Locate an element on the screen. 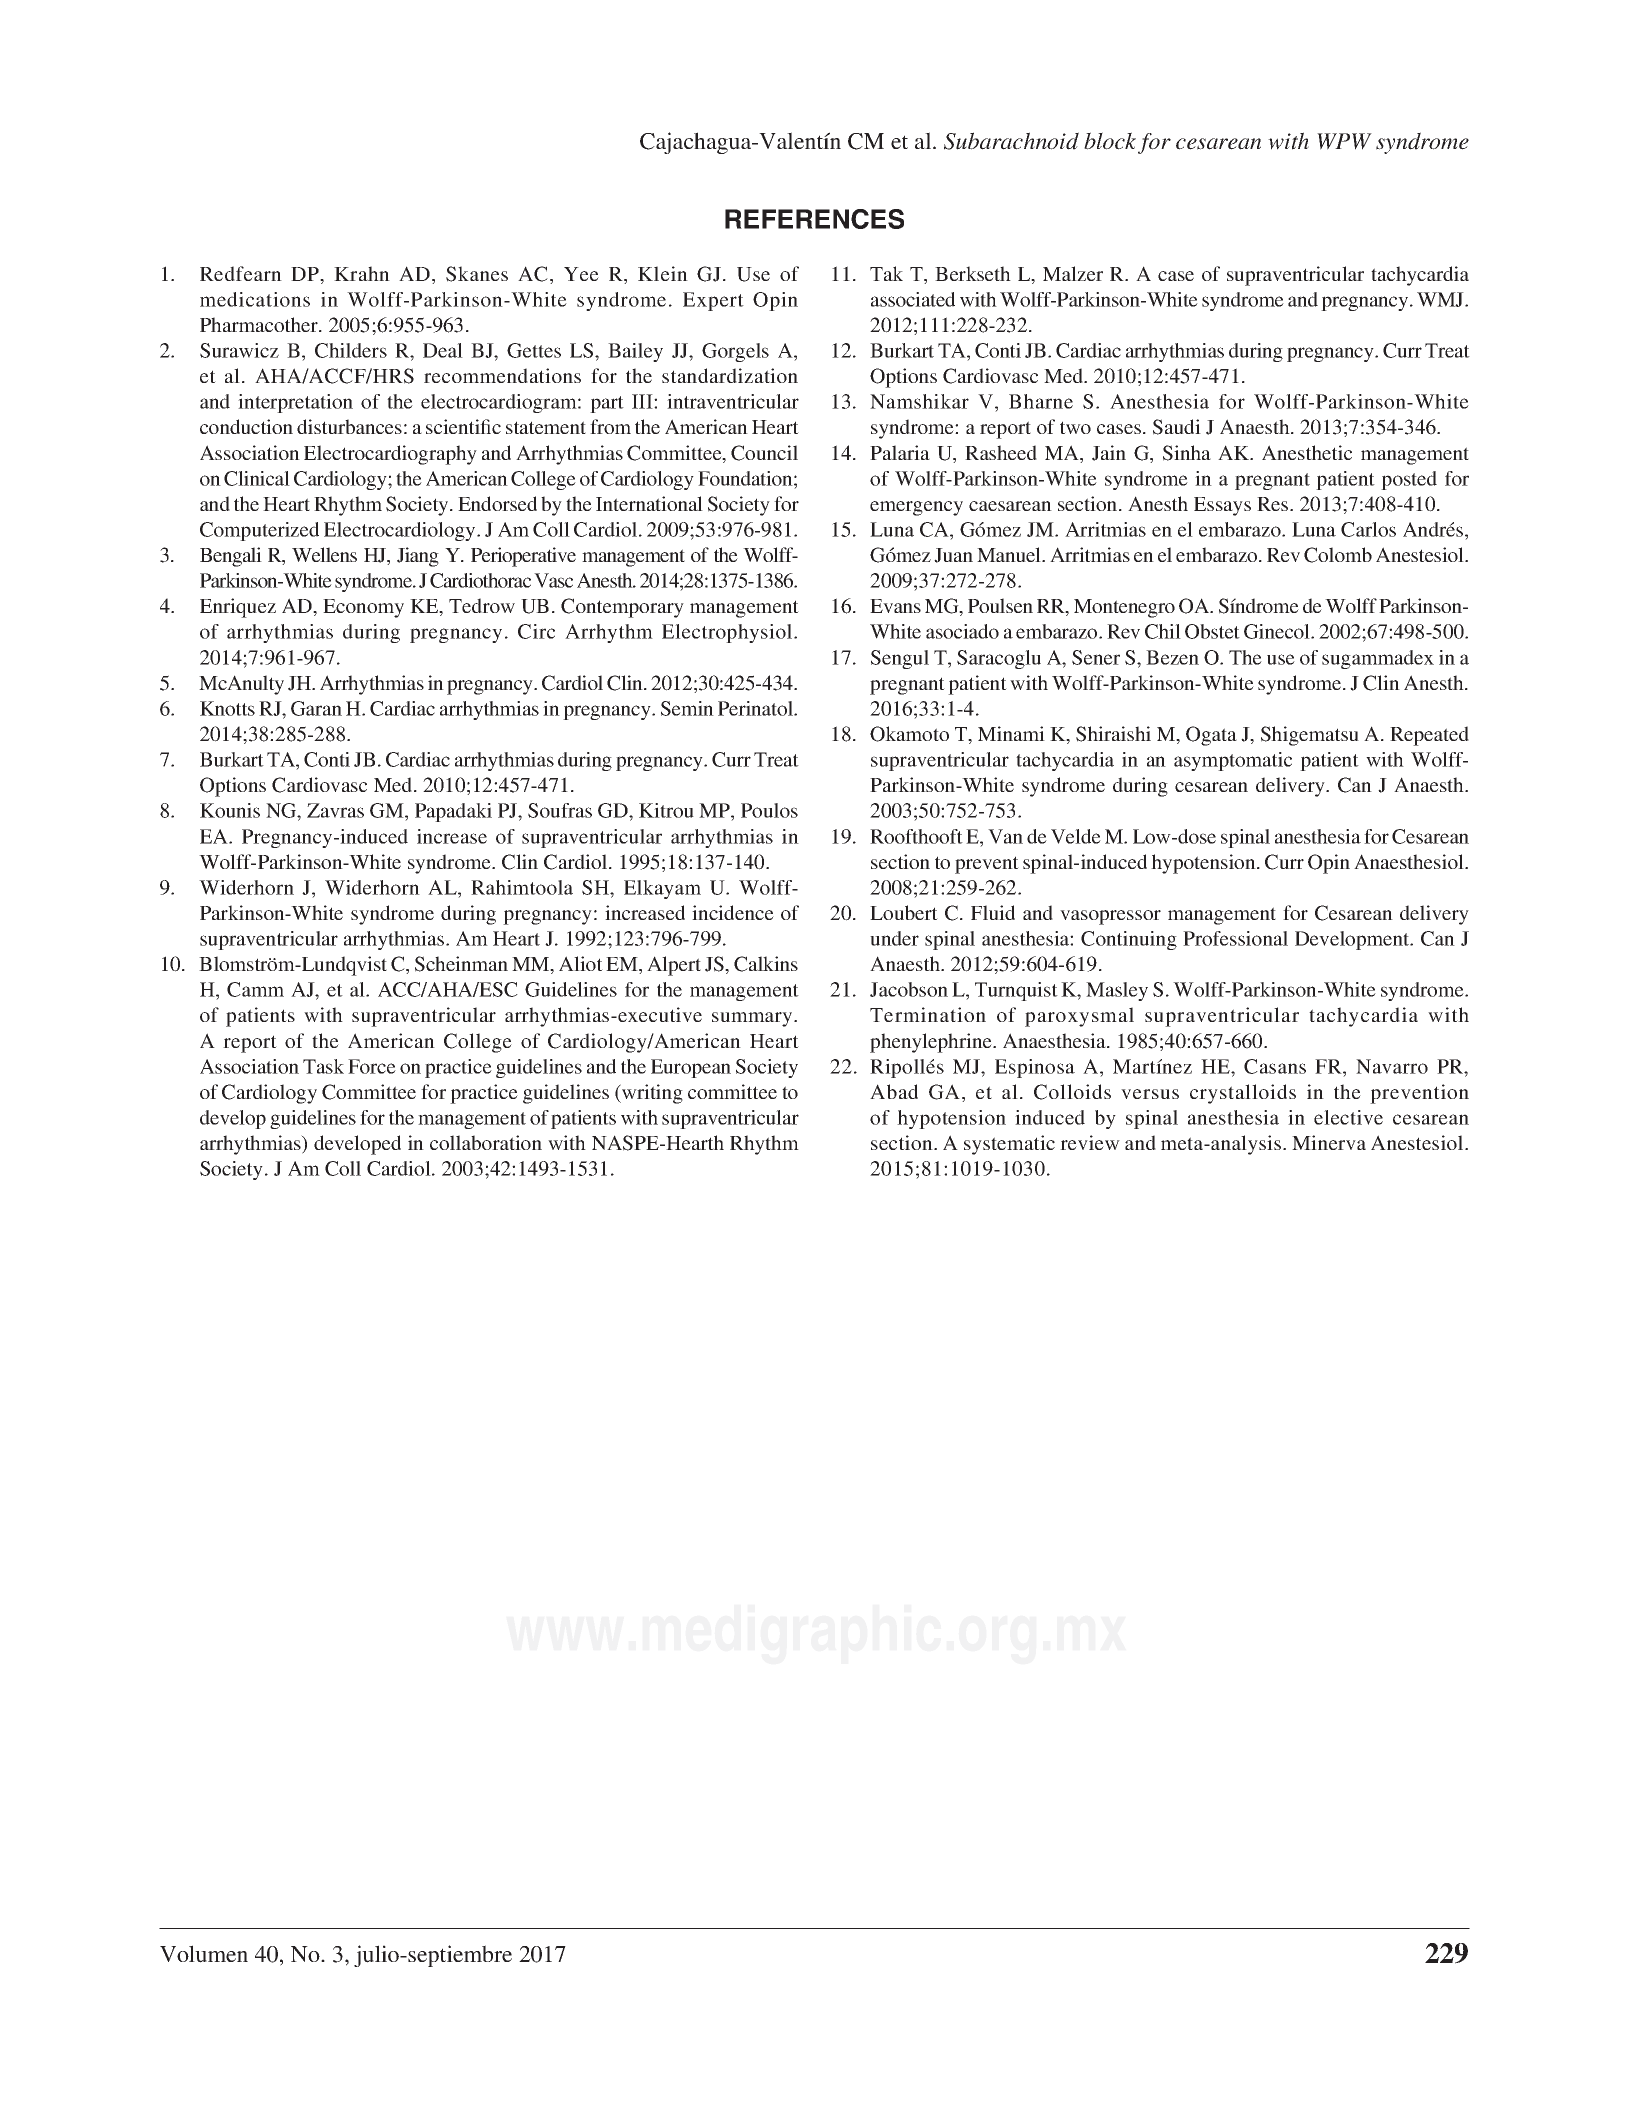 This screenshot has width=1629, height=2109. Yee is located at coordinates (581, 274).
